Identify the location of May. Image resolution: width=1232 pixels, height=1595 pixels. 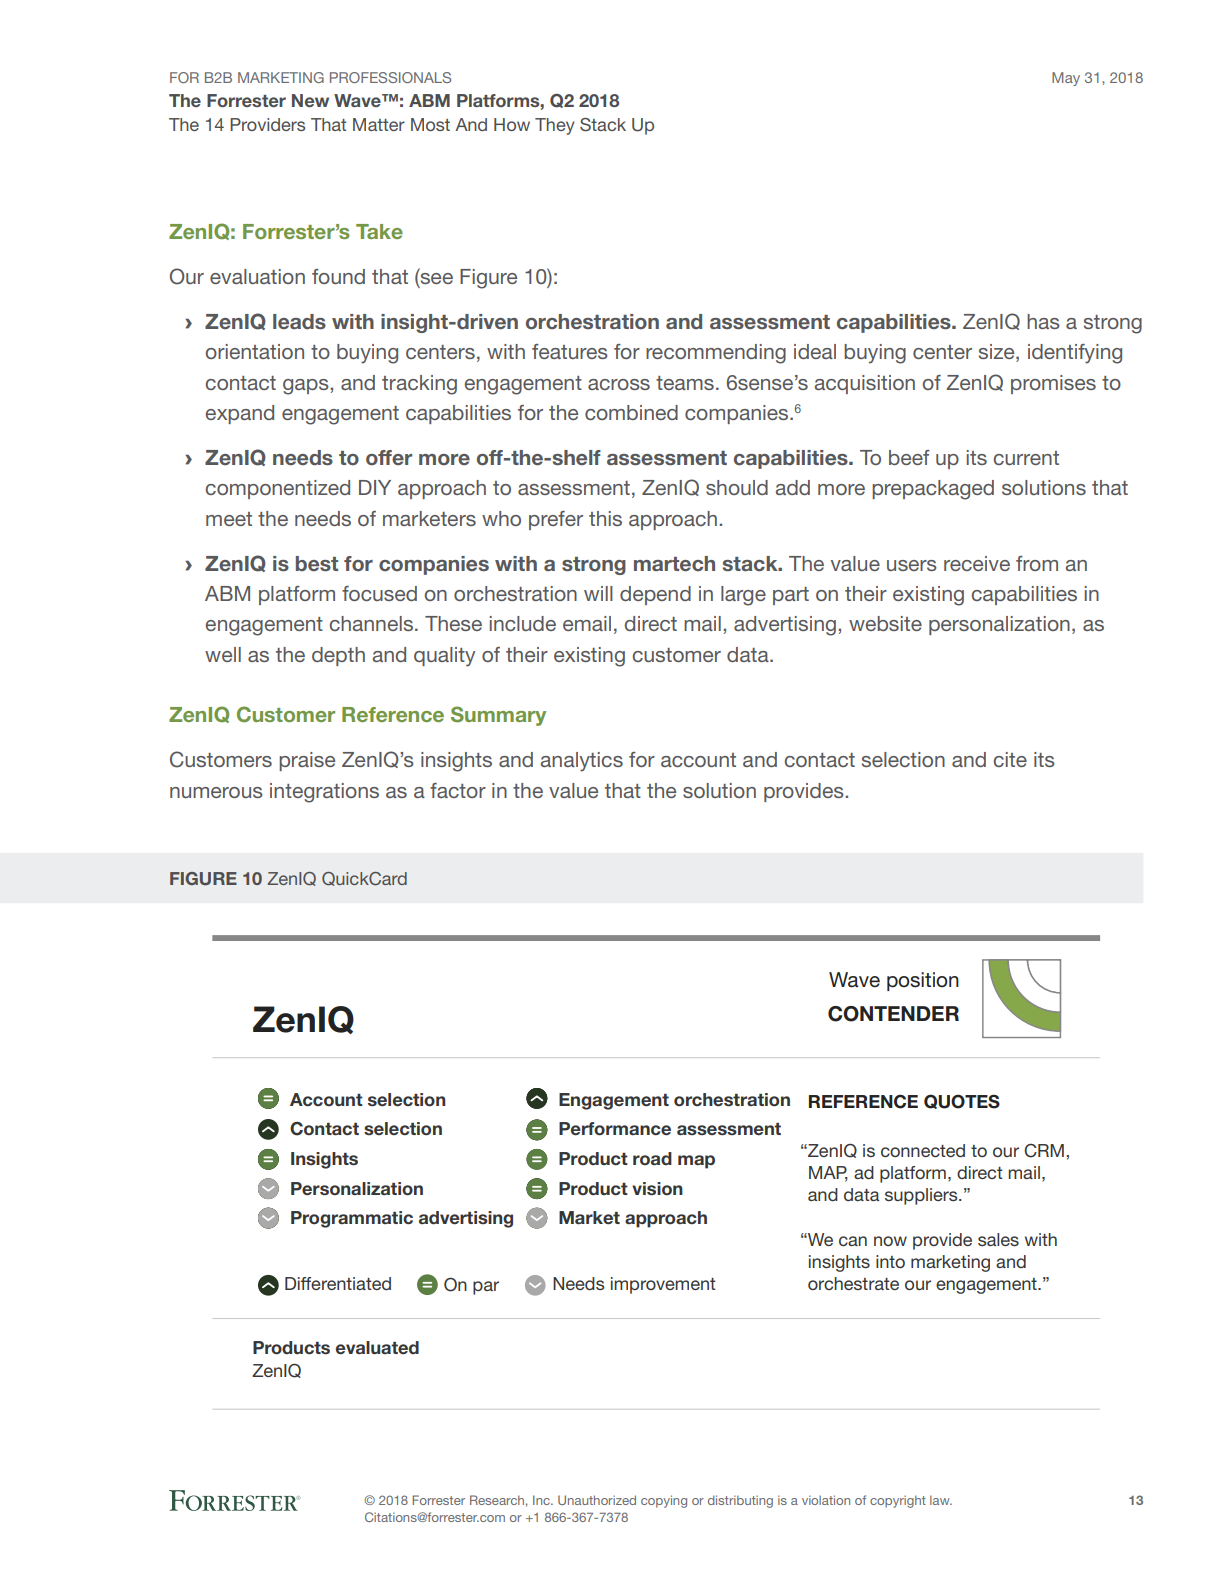
(1066, 79).
